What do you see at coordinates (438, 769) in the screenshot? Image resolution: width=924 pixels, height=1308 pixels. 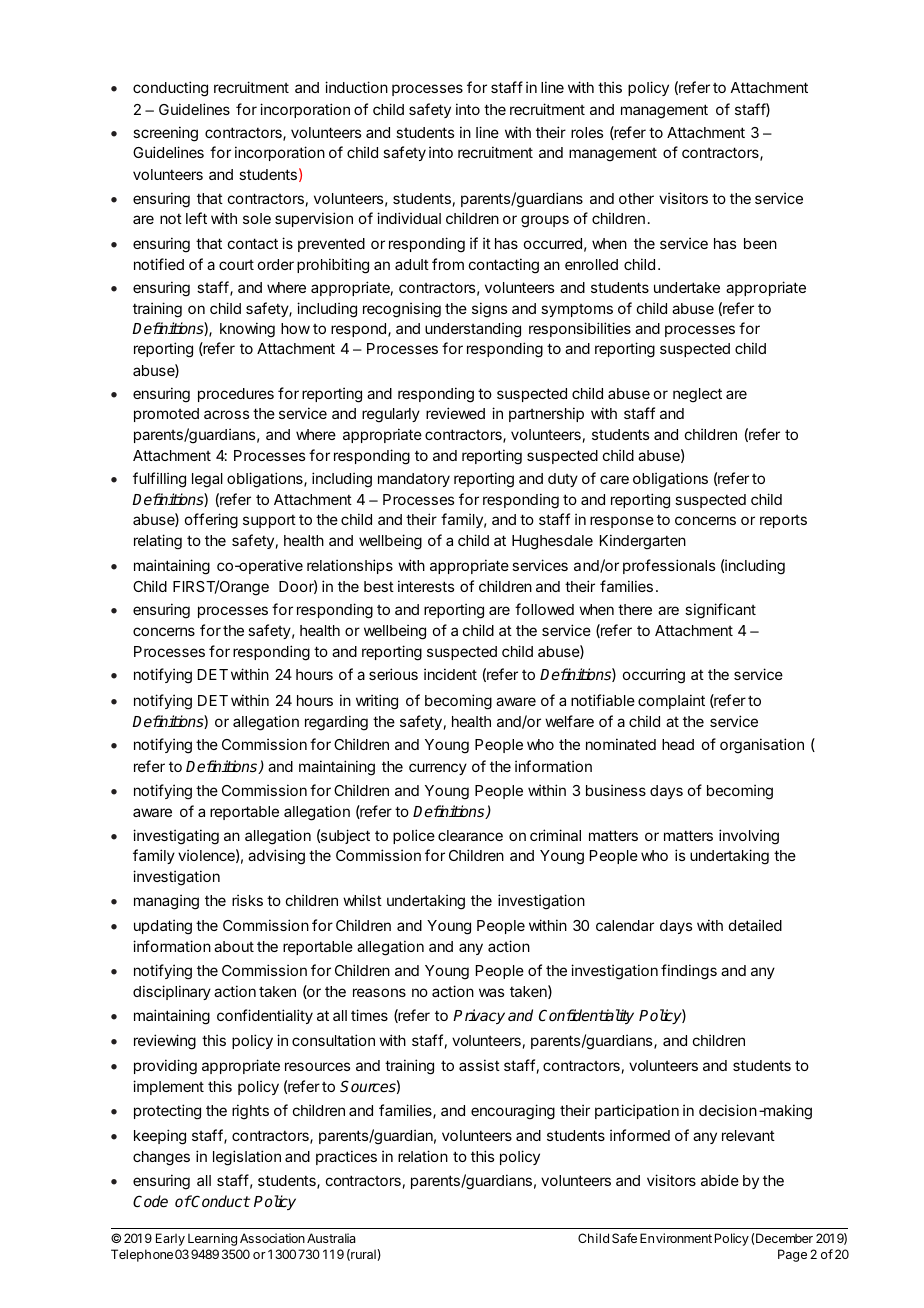 I see `currency` at bounding box center [438, 769].
